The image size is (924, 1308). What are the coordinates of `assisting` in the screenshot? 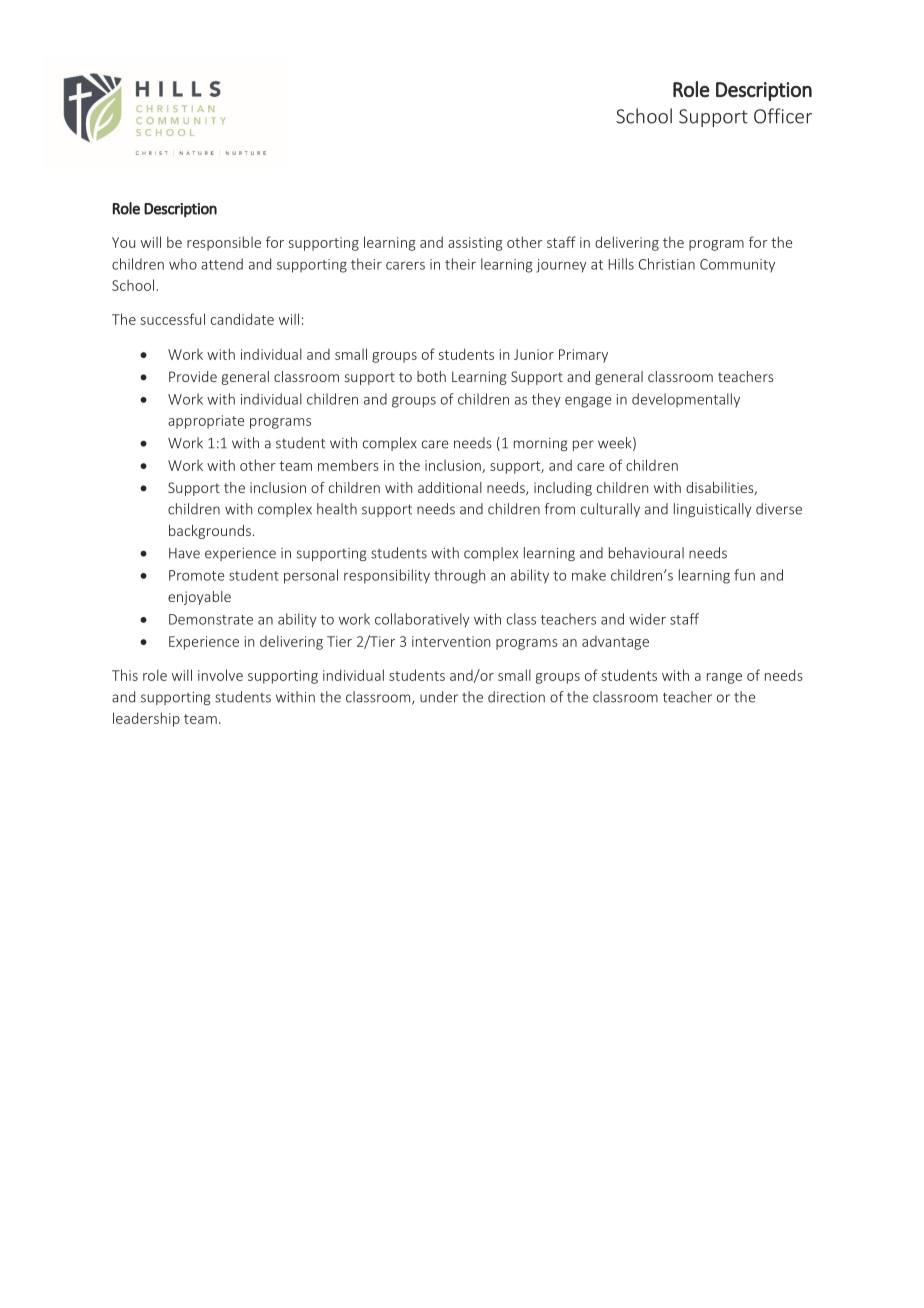 It's located at (475, 244).
